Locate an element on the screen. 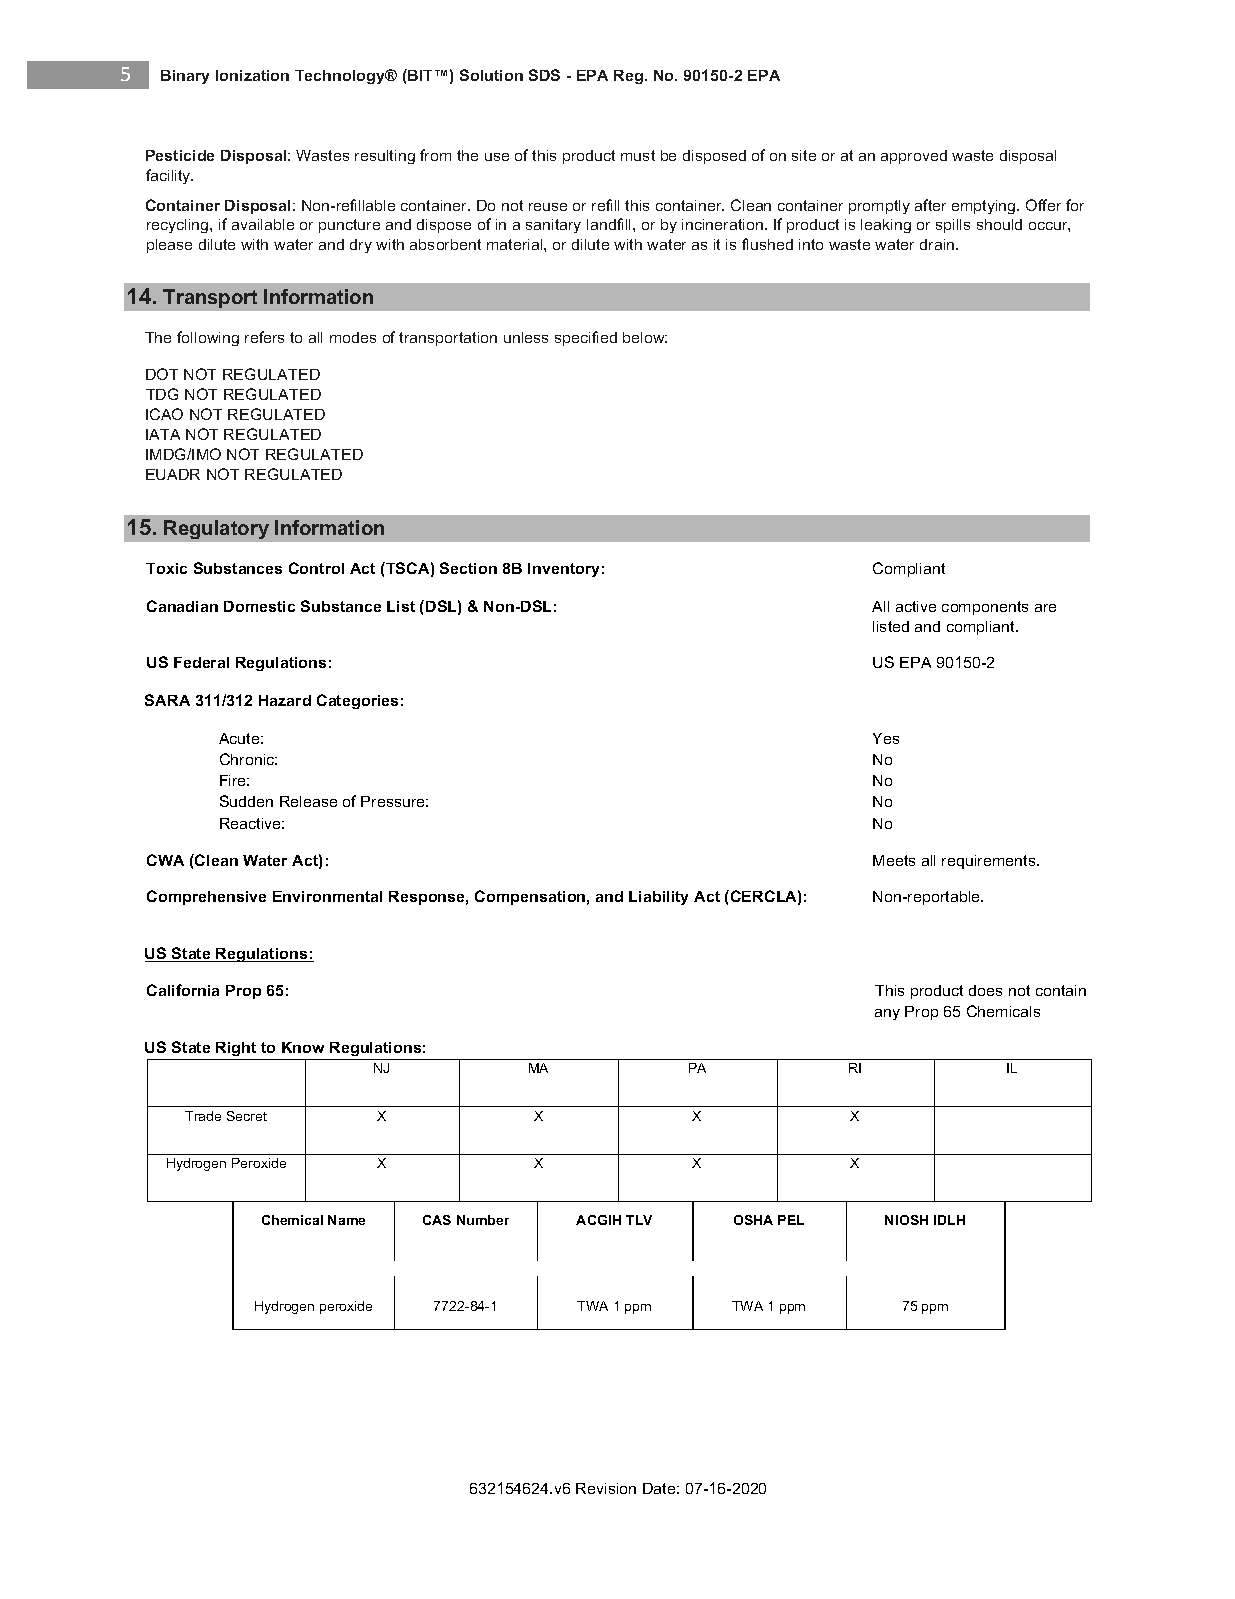 Image resolution: width=1235 pixels, height=1599 pixels. Ionization is located at coordinates (252, 75).
